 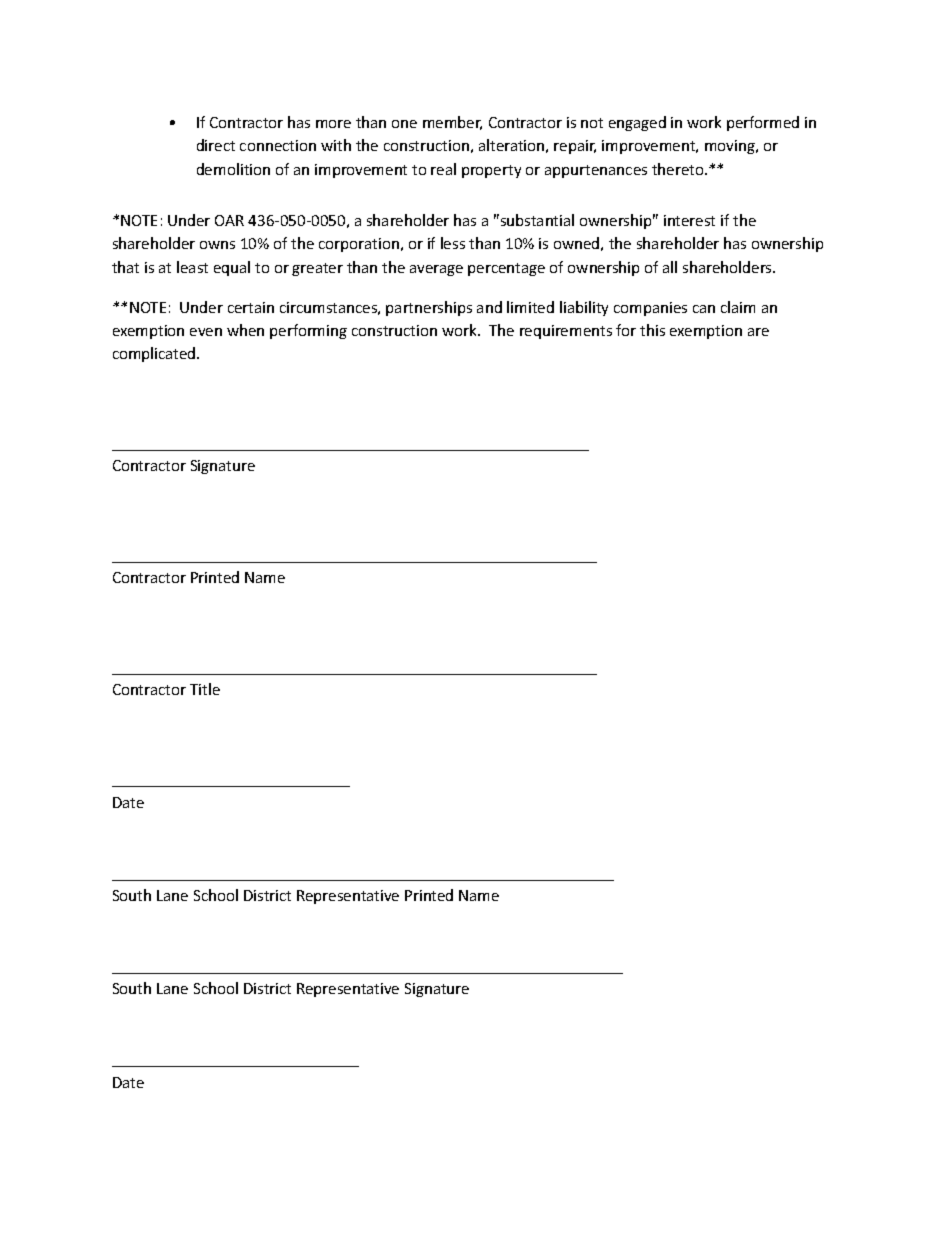 I want to click on complicated, so click(x=155, y=354).
